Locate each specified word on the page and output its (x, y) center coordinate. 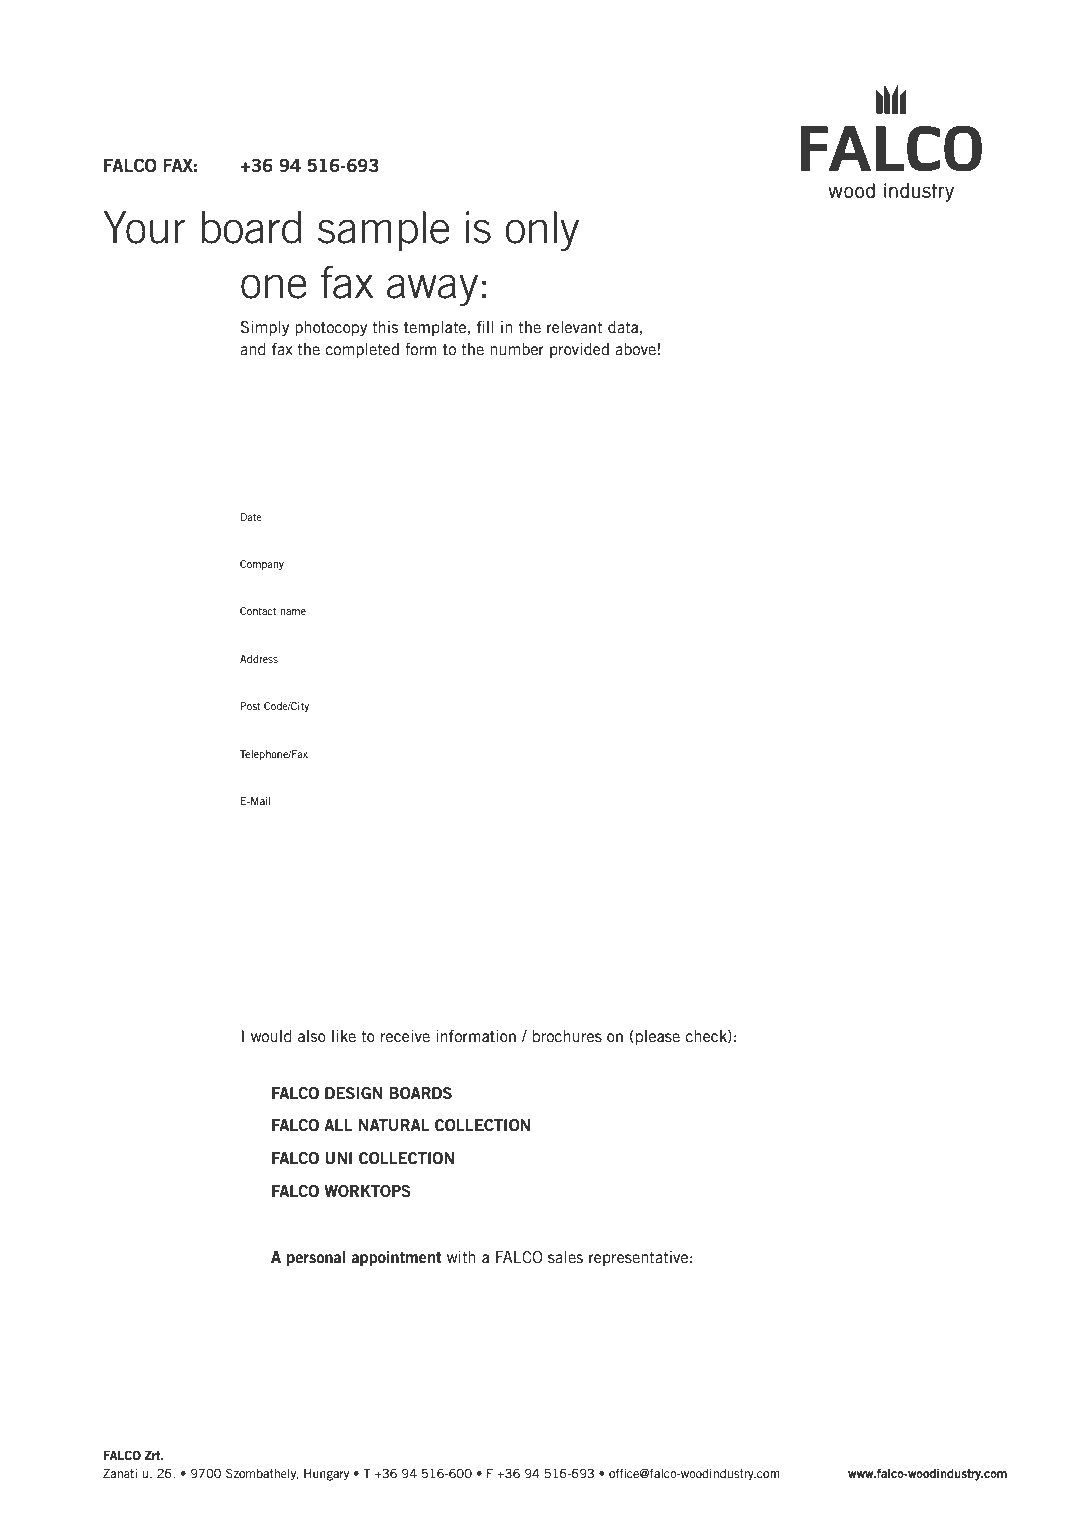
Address (259, 659)
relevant (575, 327)
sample (383, 231)
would (271, 1036)
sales (565, 1257)
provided (579, 350)
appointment (396, 1258)
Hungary (326, 1475)
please (658, 1037)
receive (405, 1036)
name (293, 612)
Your (145, 227)
